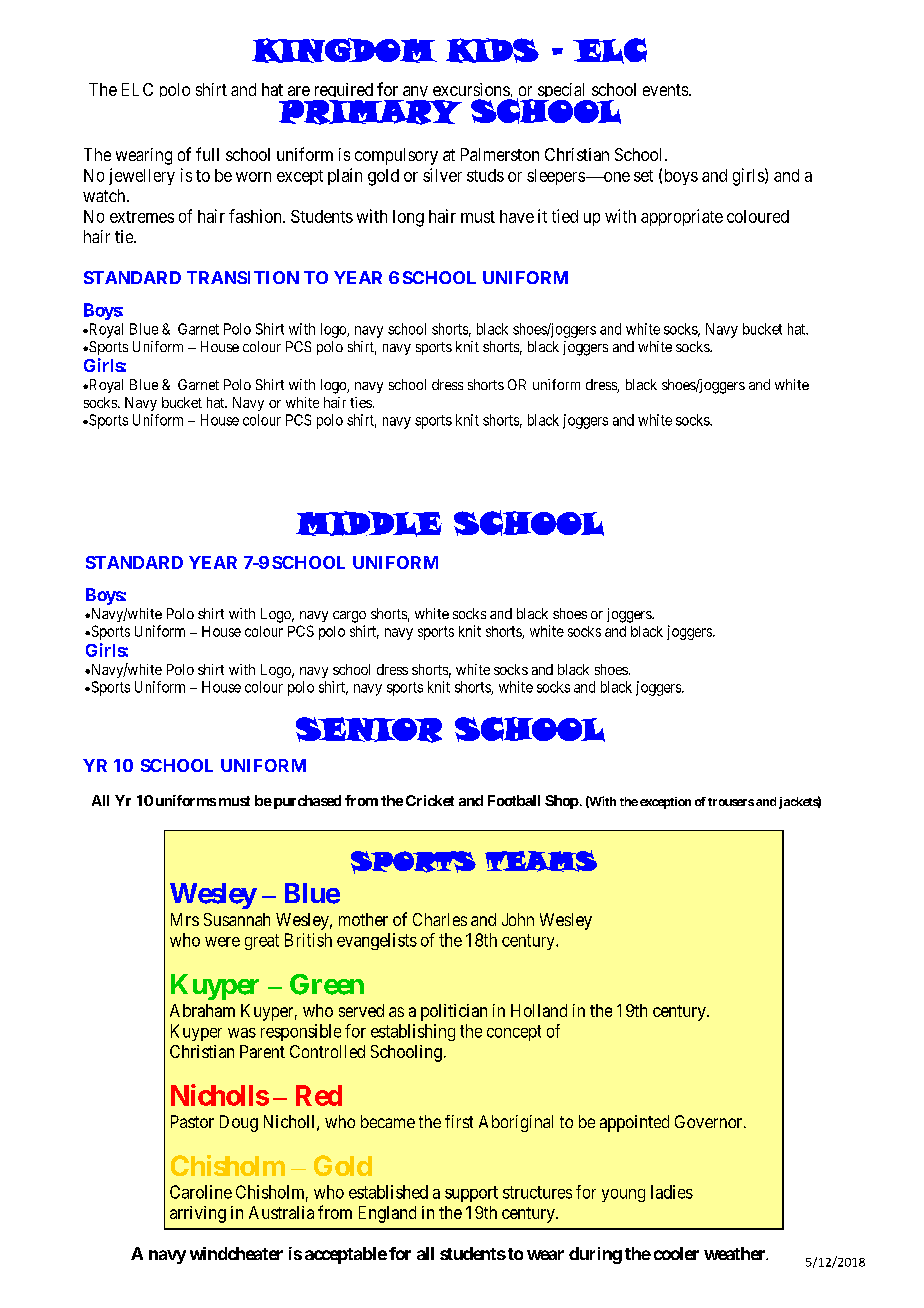  What do you see at coordinates (665, 90) in the screenshot?
I see `events` at bounding box center [665, 90].
